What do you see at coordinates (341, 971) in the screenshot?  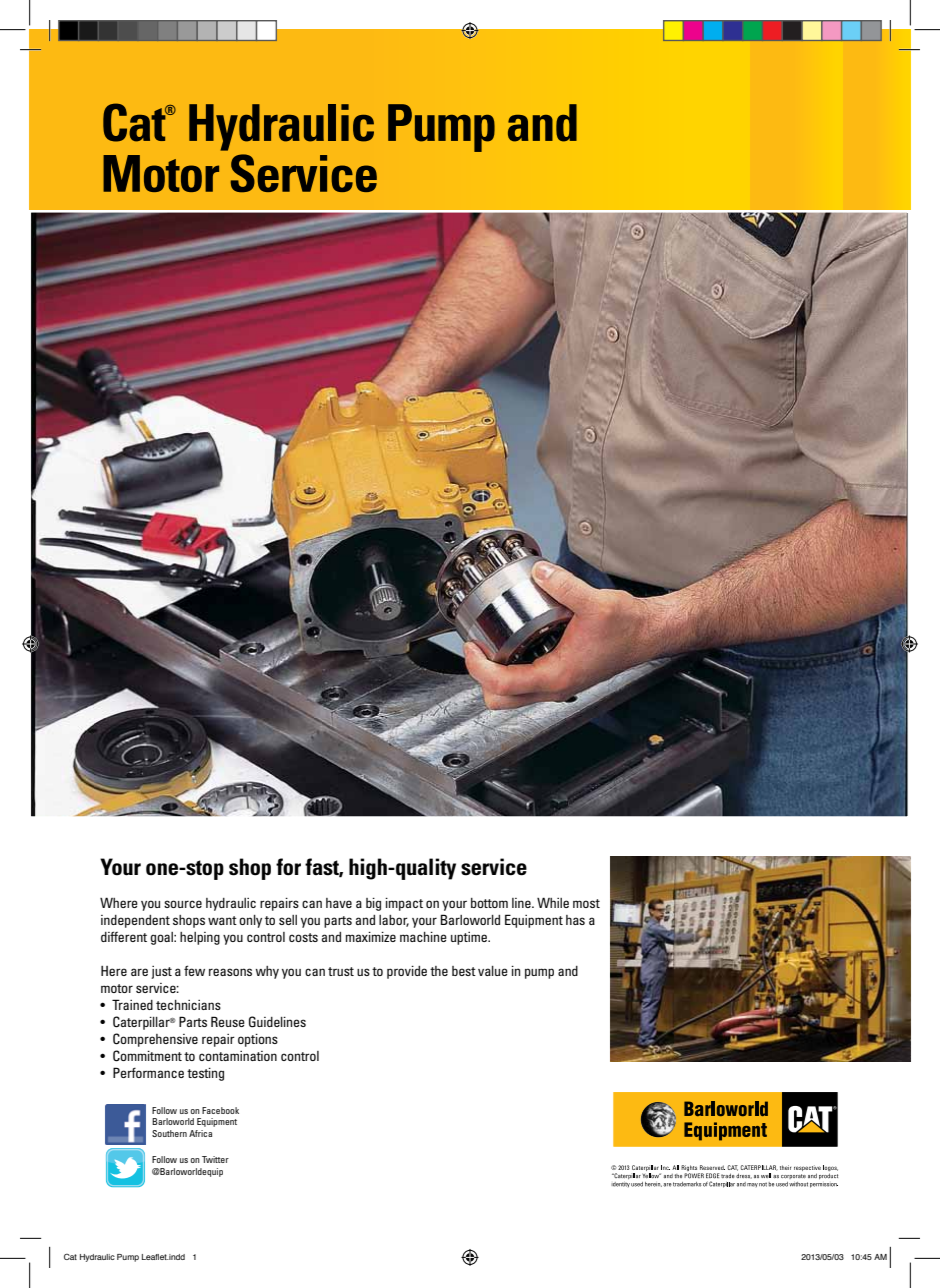 I see `trust` at bounding box center [341, 971].
